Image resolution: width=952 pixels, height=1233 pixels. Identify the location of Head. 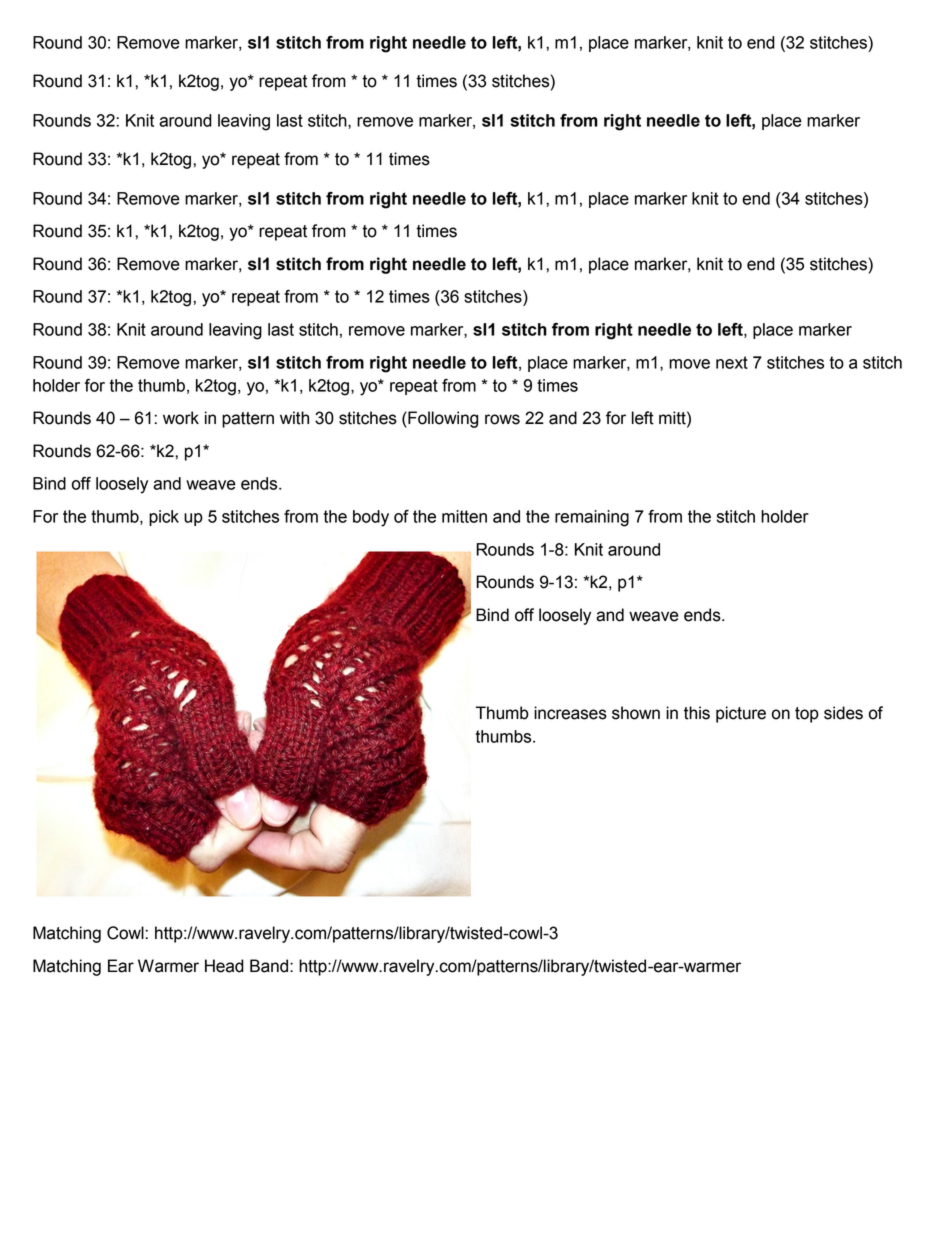
(224, 966).
